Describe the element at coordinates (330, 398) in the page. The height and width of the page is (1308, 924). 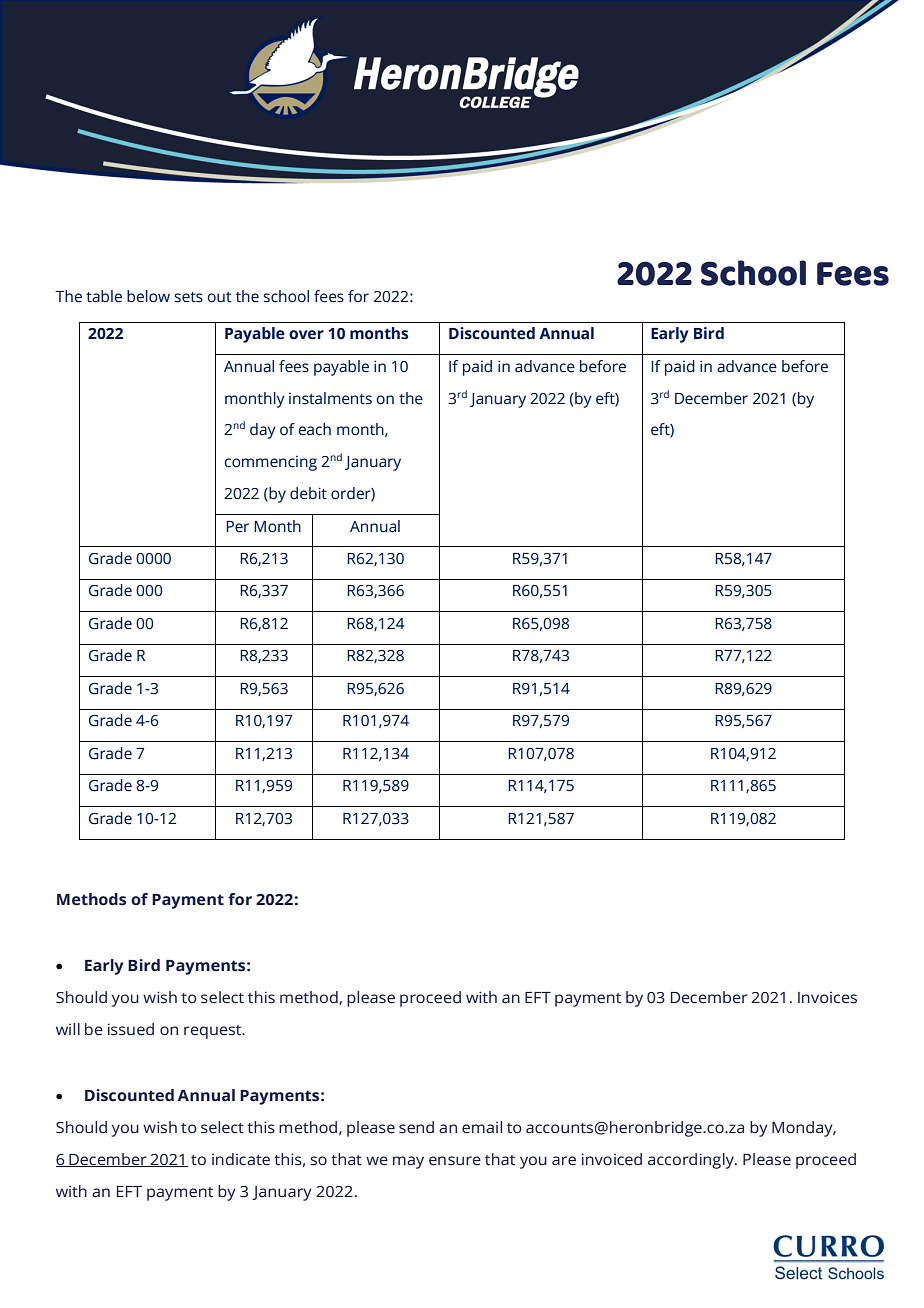
I see `instalments` at that location.
